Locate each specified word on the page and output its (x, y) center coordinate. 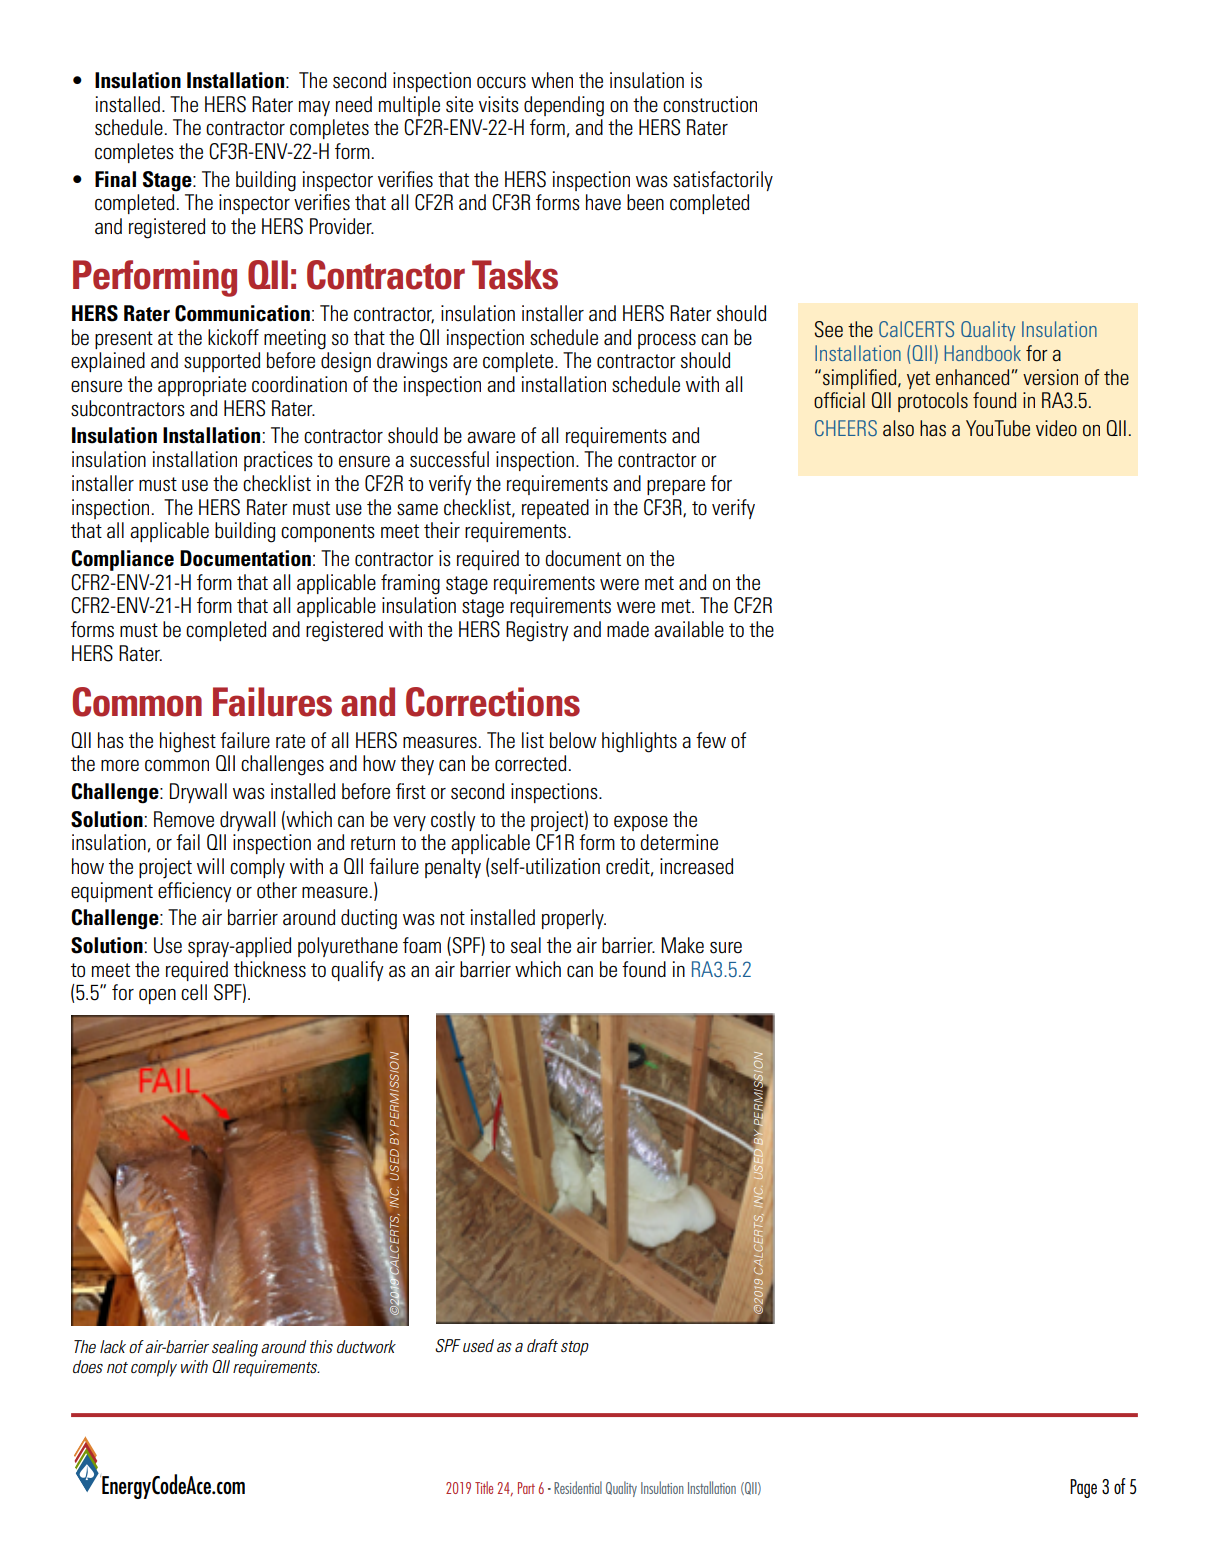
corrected (530, 763)
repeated (555, 509)
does (88, 1366)
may (314, 108)
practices (278, 461)
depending (564, 106)
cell (194, 992)
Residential (578, 1487)
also (898, 428)
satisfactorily (723, 181)
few (711, 740)
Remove (184, 819)
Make (682, 945)
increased (696, 866)
